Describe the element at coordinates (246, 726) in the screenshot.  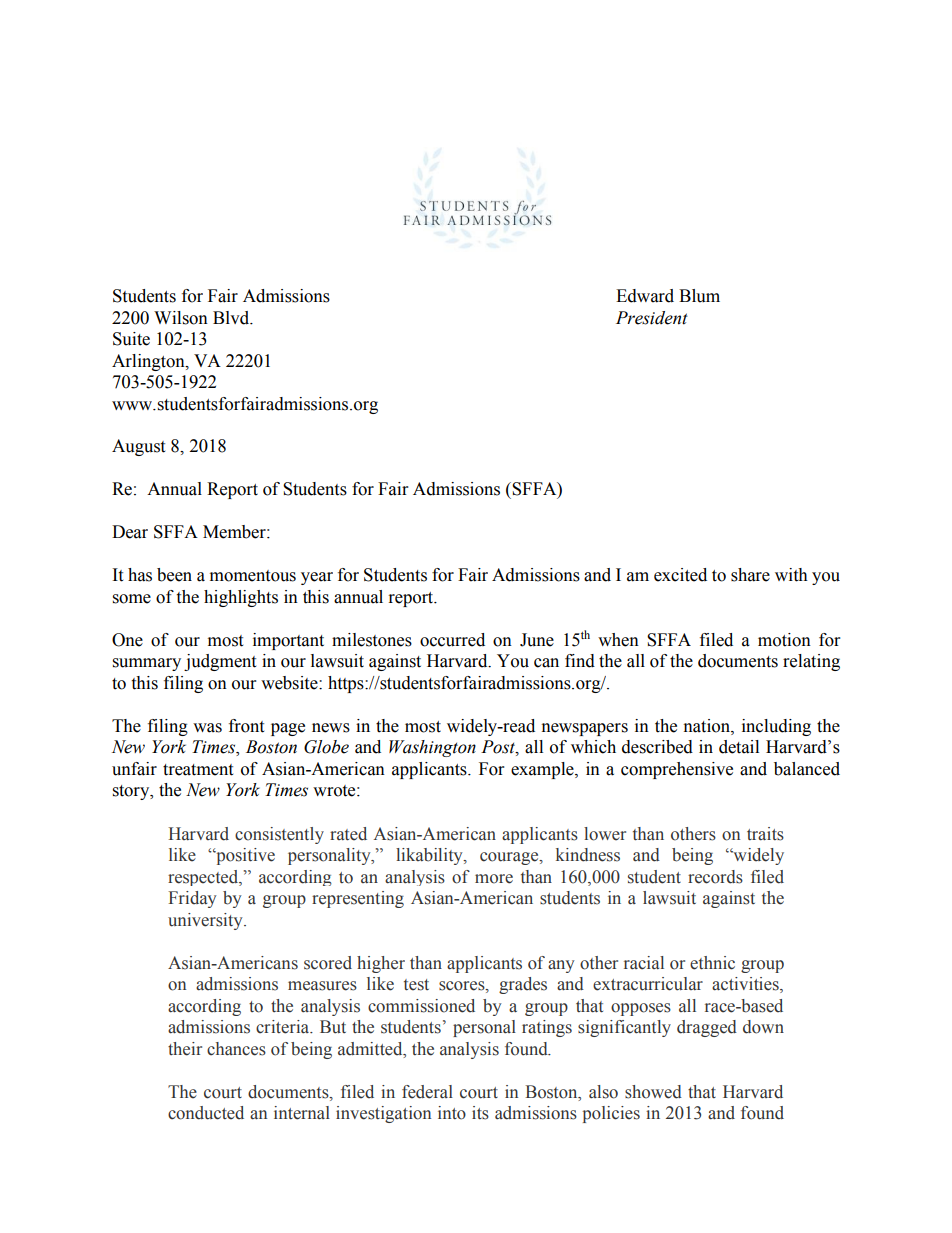
I see `front` at that location.
